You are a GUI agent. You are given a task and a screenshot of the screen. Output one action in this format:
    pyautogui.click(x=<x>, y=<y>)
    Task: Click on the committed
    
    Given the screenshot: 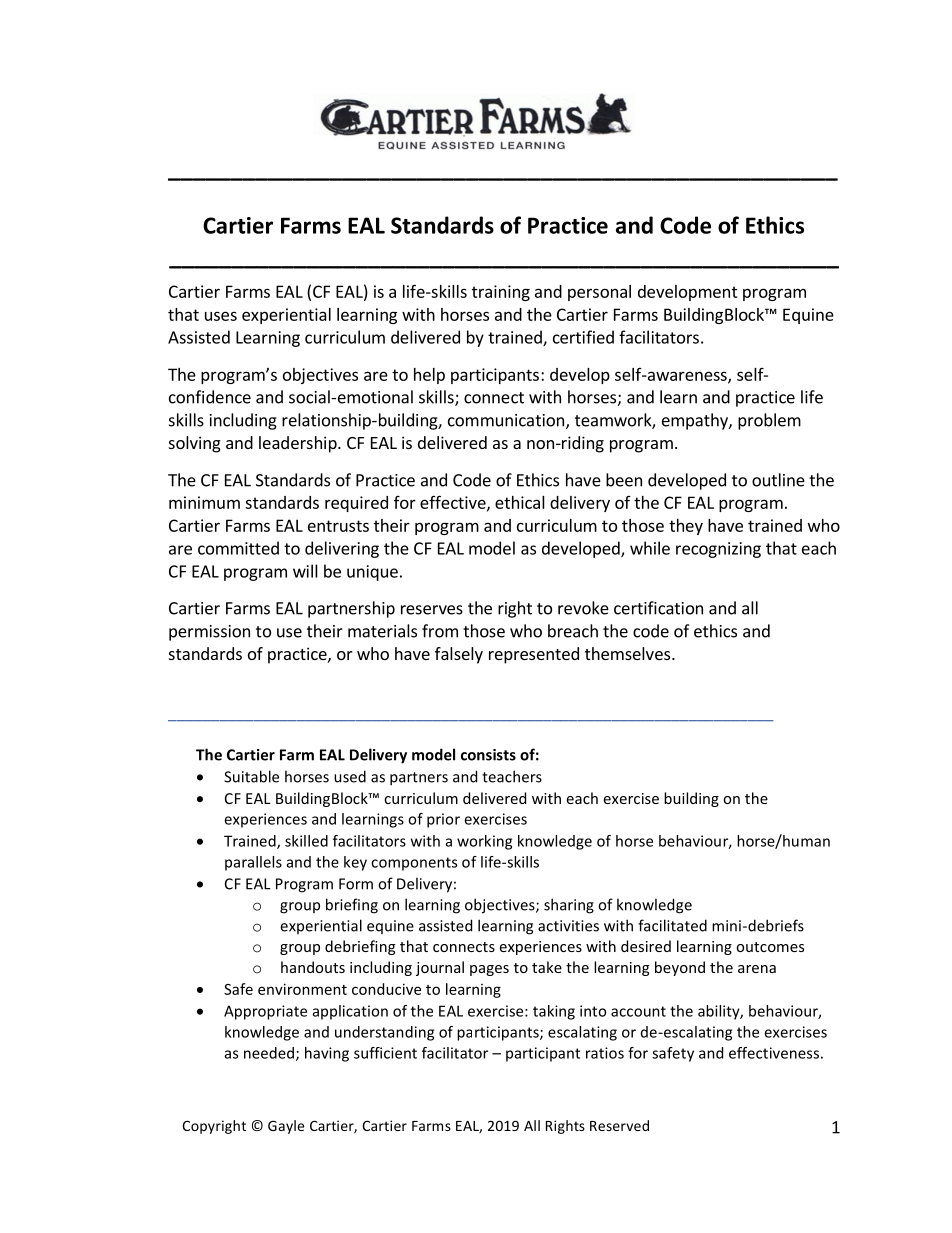 What is the action you would take?
    pyautogui.click(x=238, y=548)
